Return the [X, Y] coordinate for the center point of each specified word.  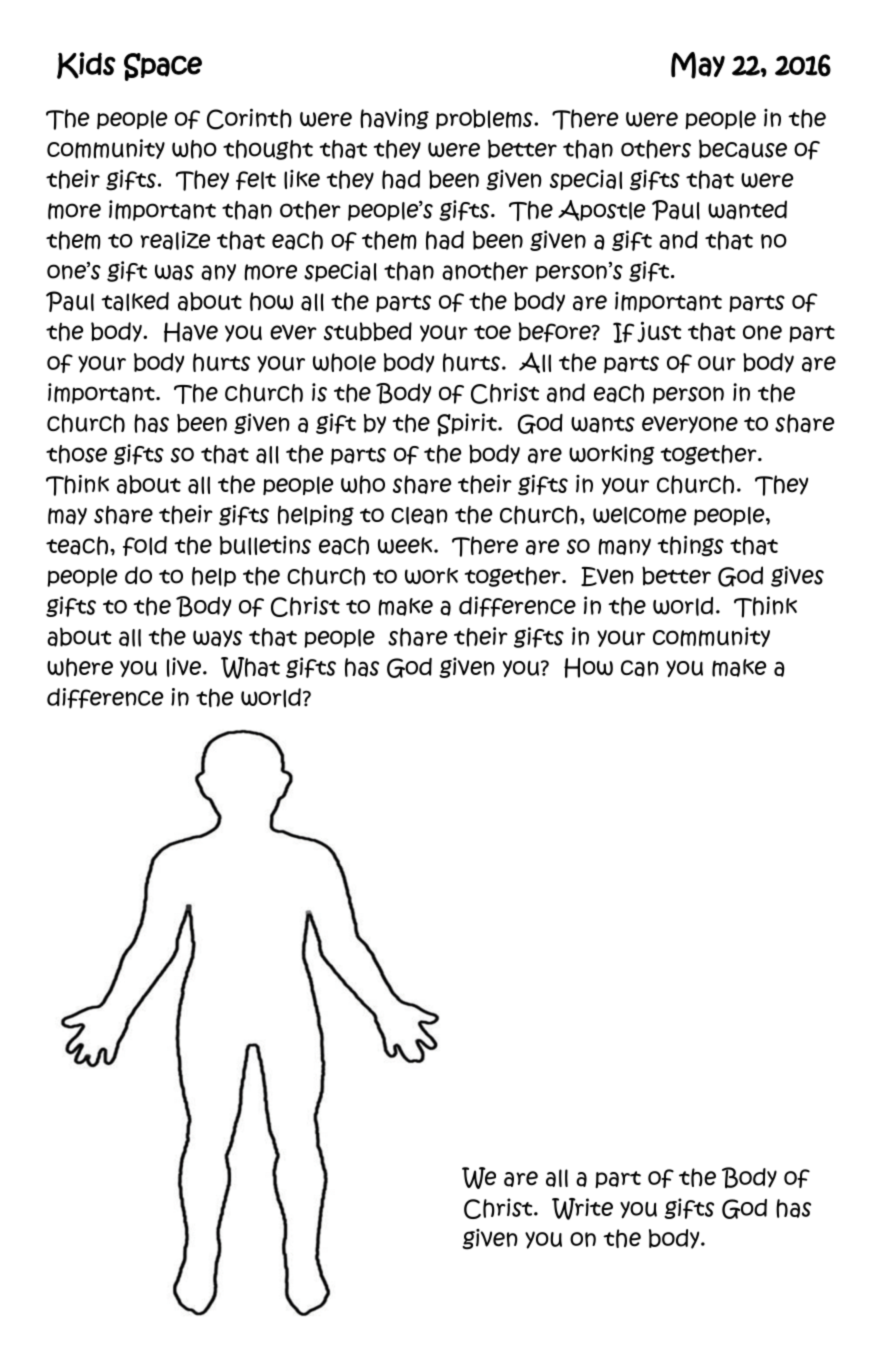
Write [582, 1209]
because [743, 149]
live [185, 667]
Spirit [468, 425]
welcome [640, 516]
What [250, 668]
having [394, 119]
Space [163, 67]
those [76, 454]
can [640, 668]
